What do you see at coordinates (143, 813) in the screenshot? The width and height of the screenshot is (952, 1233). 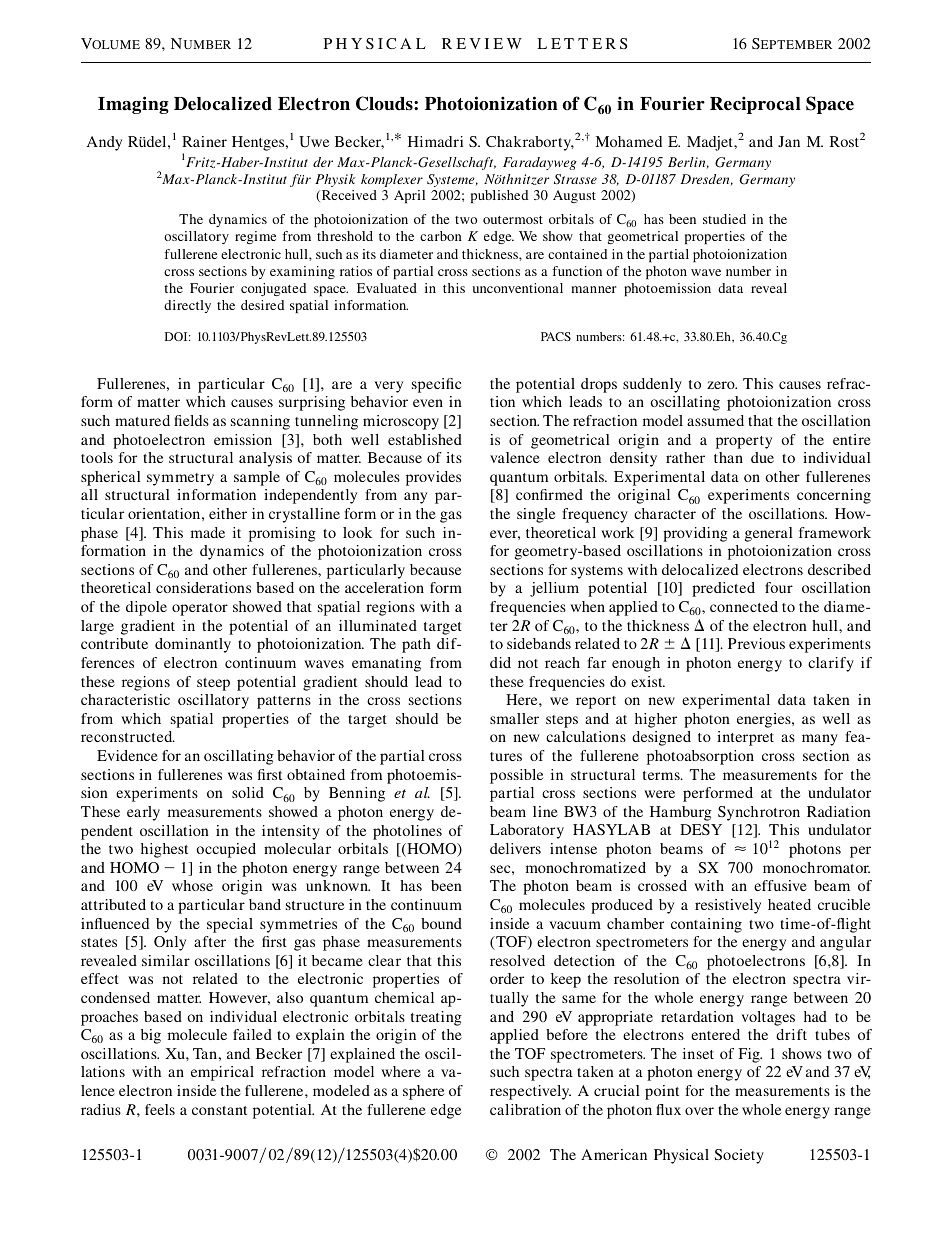 I see `early` at bounding box center [143, 813].
